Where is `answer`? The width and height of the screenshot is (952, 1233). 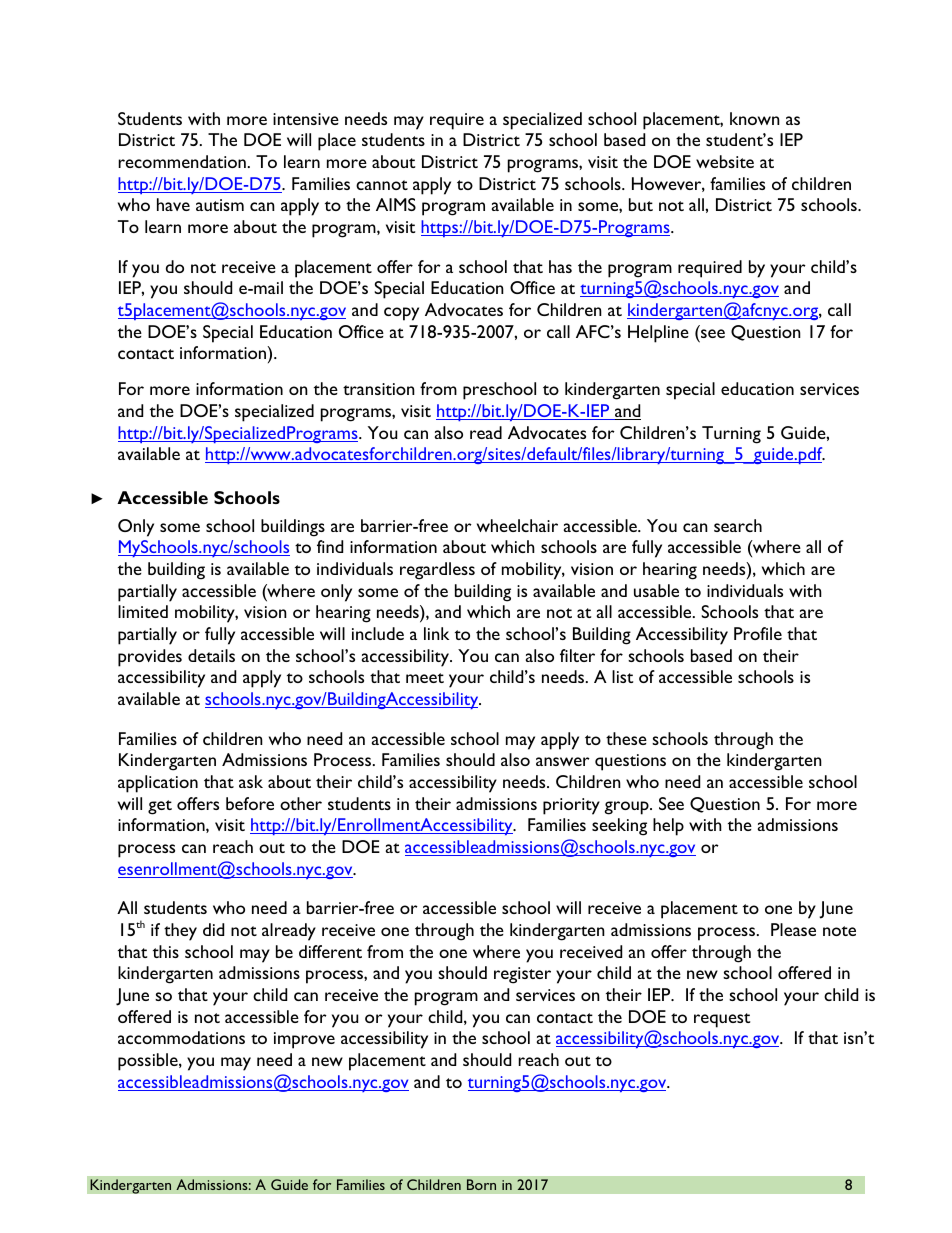 answer is located at coordinates (563, 761).
